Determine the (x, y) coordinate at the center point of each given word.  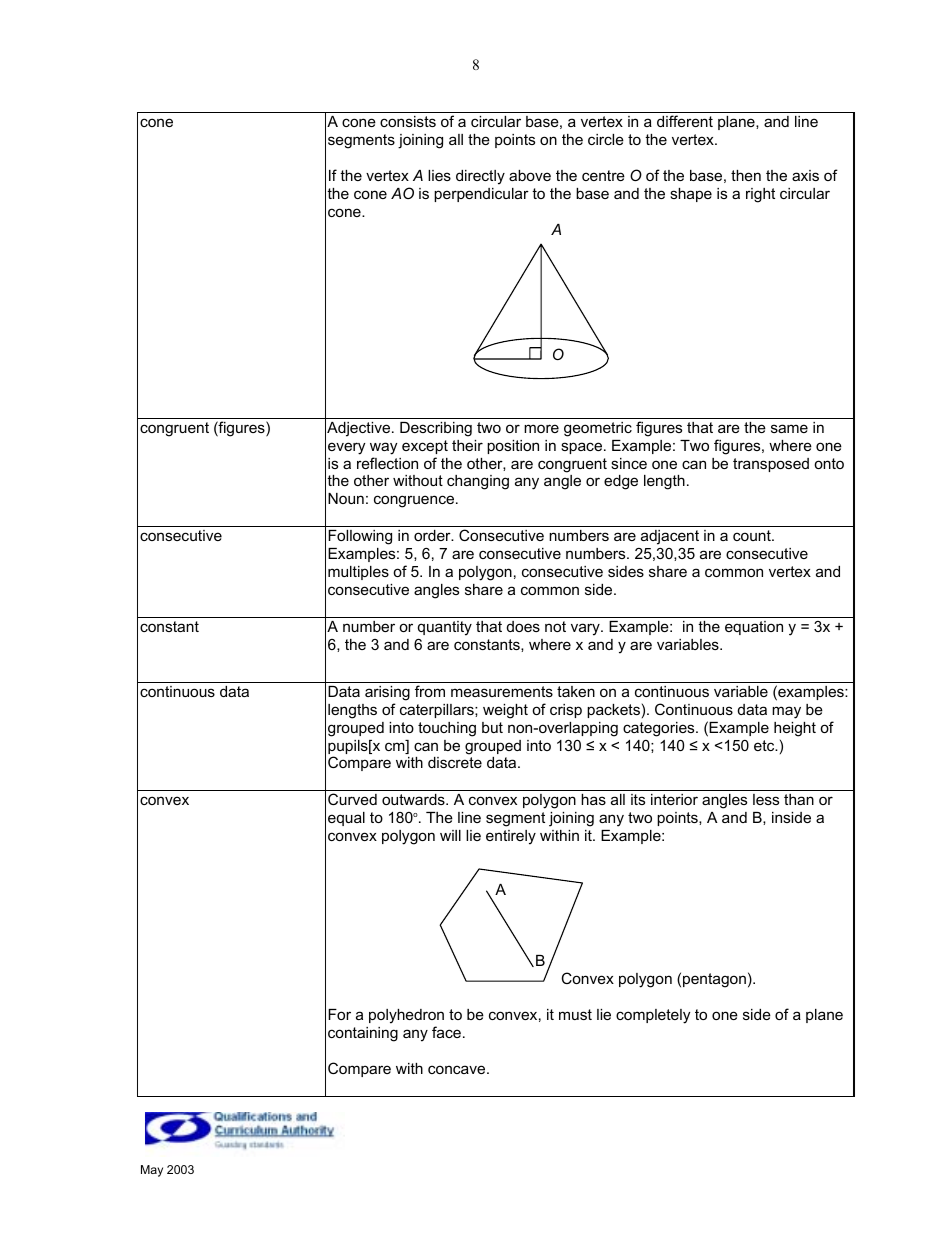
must (575, 1014)
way (383, 448)
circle (606, 139)
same (789, 428)
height (795, 729)
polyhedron (406, 1016)
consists (408, 121)
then (746, 175)
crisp (566, 711)
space (583, 448)
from (430, 691)
